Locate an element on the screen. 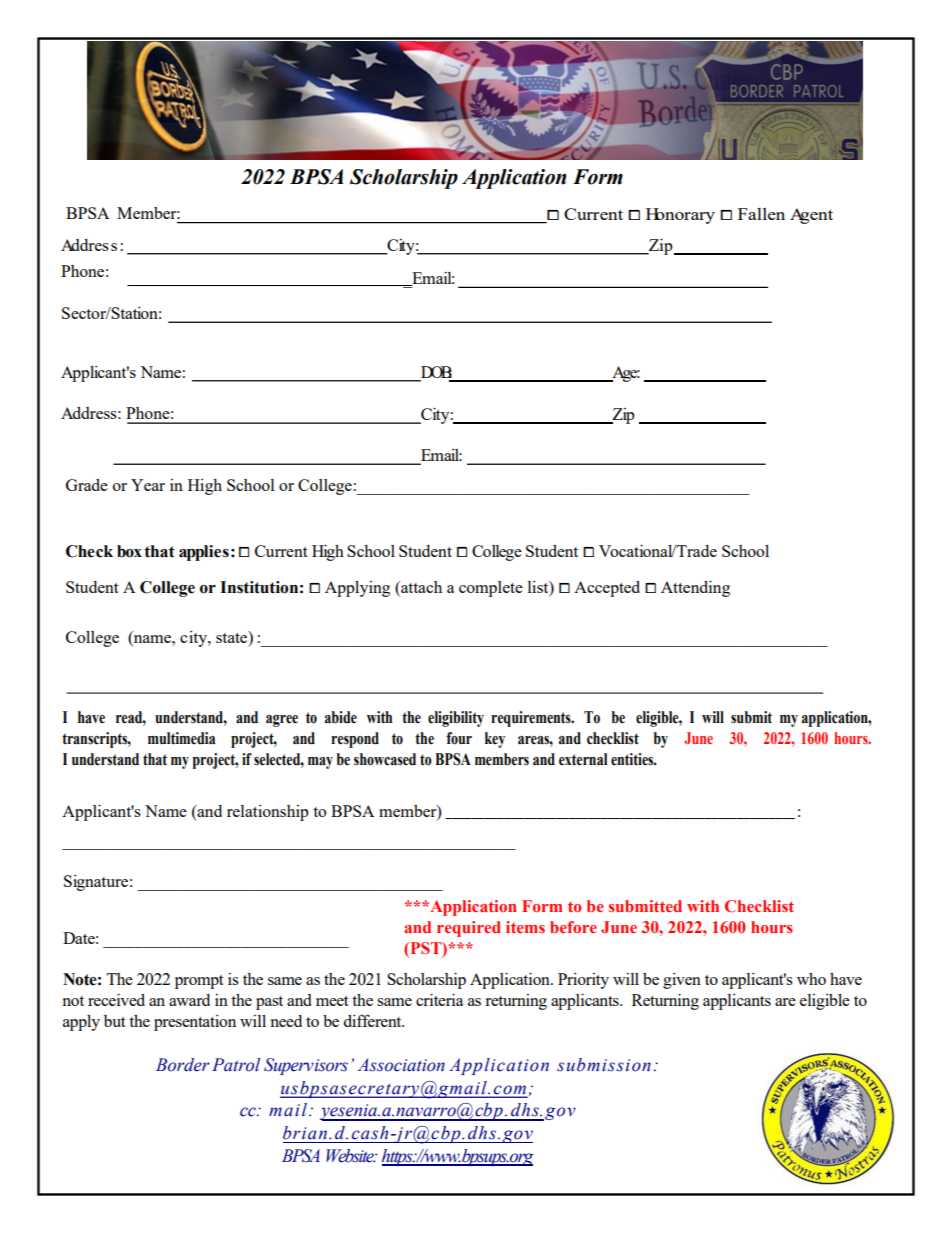 The width and height of the screenshot is (952, 1233). prompt is located at coordinates (199, 982).
